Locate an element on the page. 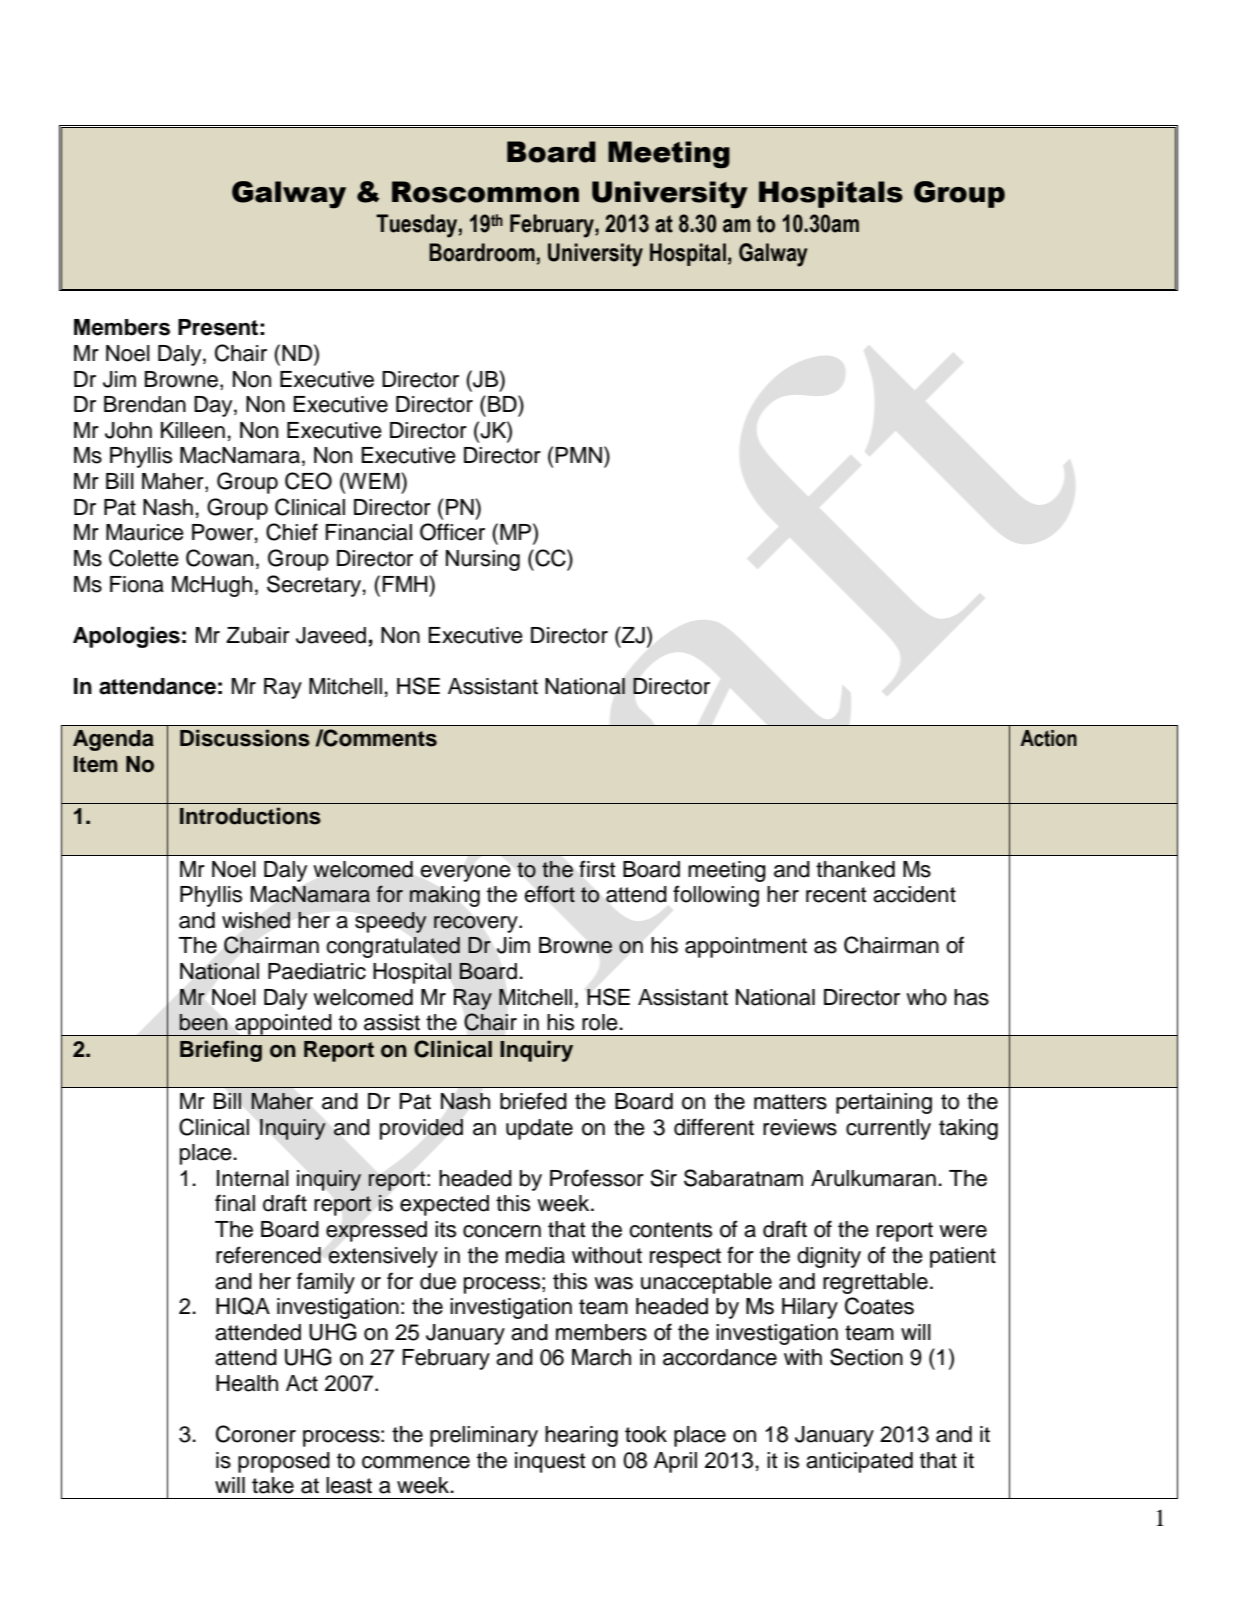 The image size is (1239, 1604). PMN is located at coordinates (578, 455).
